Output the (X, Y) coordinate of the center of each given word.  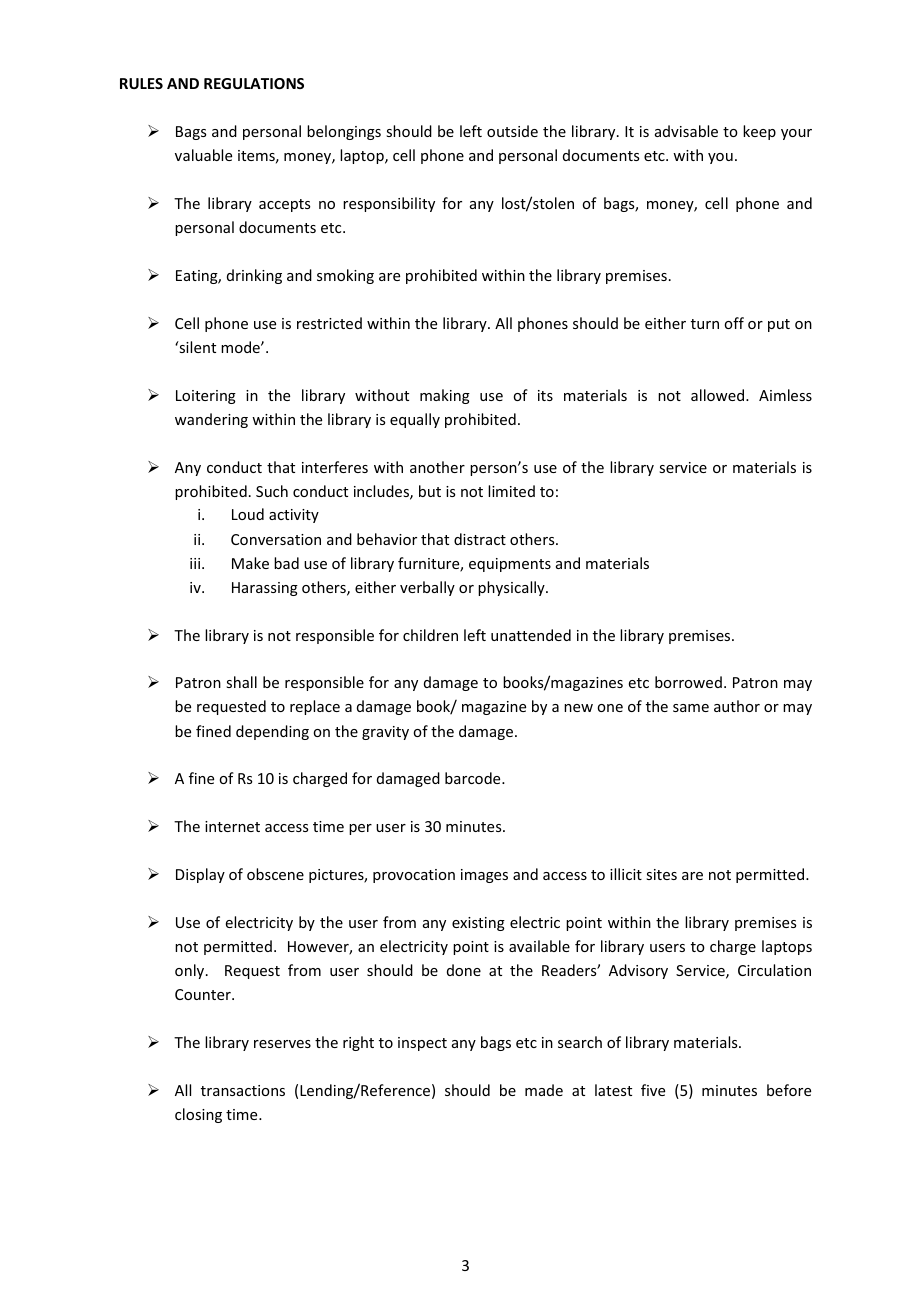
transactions (243, 1090)
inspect (422, 1044)
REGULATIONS (254, 83)
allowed (719, 395)
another (437, 467)
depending (272, 732)
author (737, 706)
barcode (474, 778)
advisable (686, 131)
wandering (211, 420)
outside (512, 131)
